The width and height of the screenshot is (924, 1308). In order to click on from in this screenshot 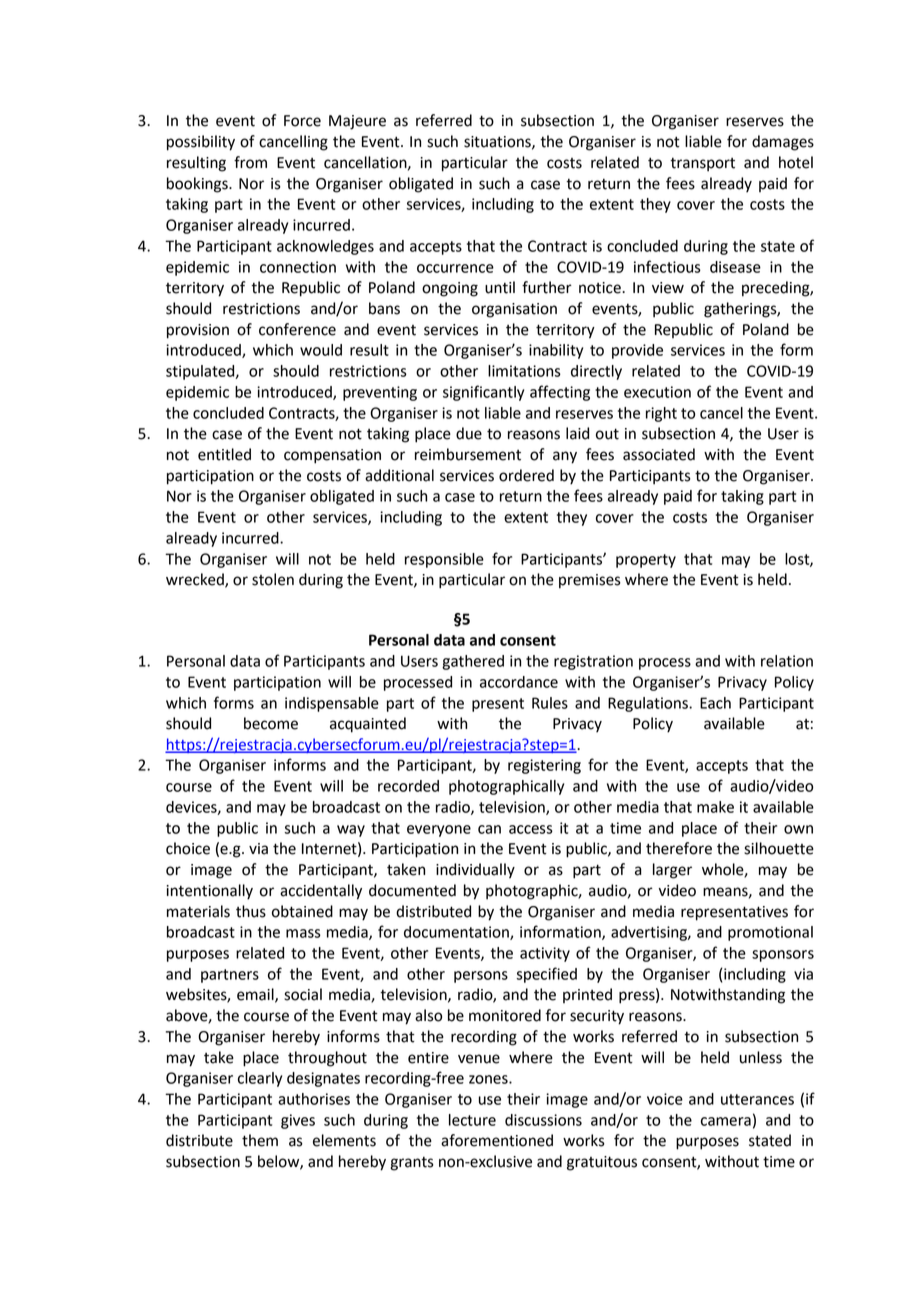, I will do `click(250, 162)`.
